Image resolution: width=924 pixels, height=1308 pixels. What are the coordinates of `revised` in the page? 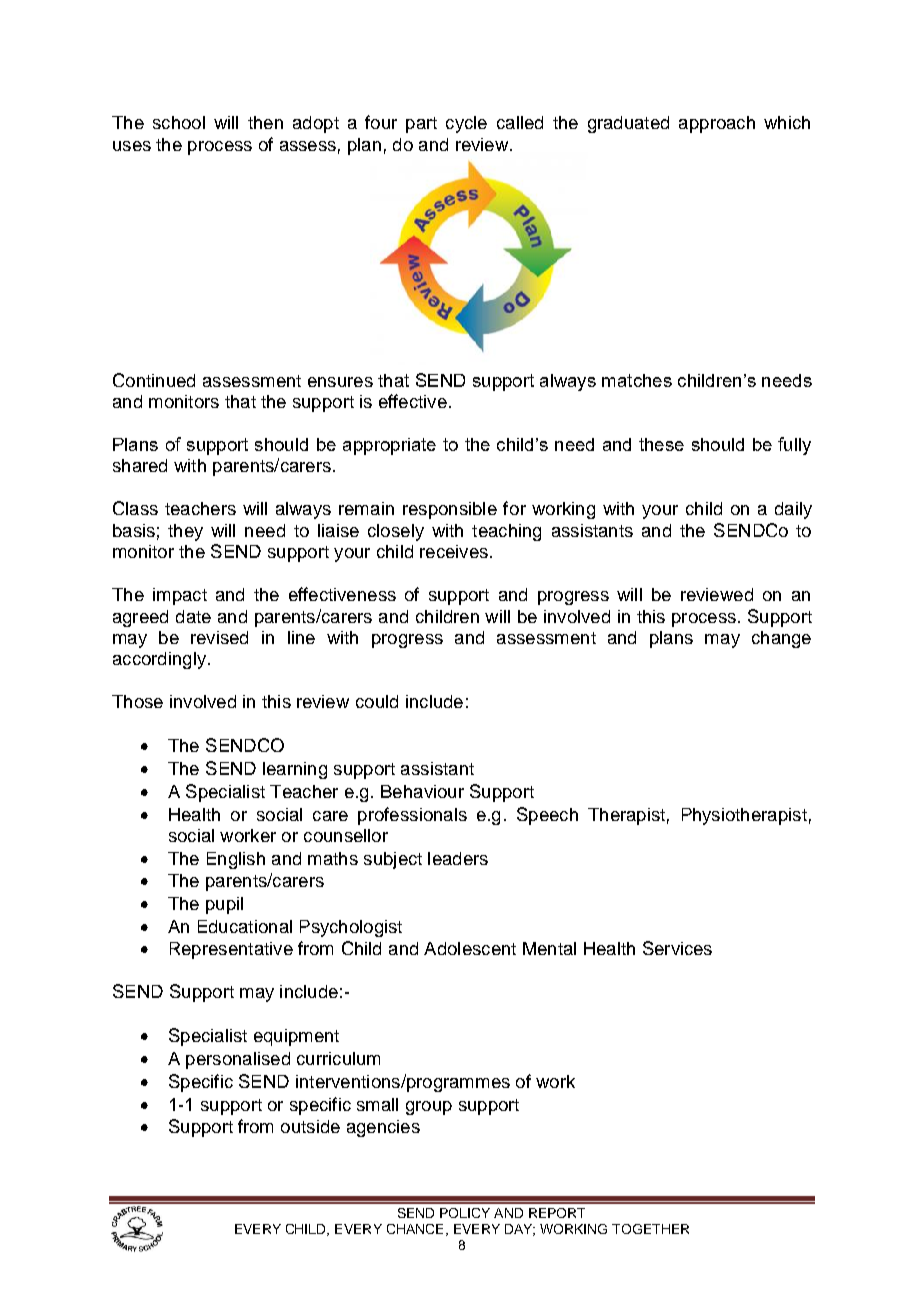 It's located at (219, 637).
